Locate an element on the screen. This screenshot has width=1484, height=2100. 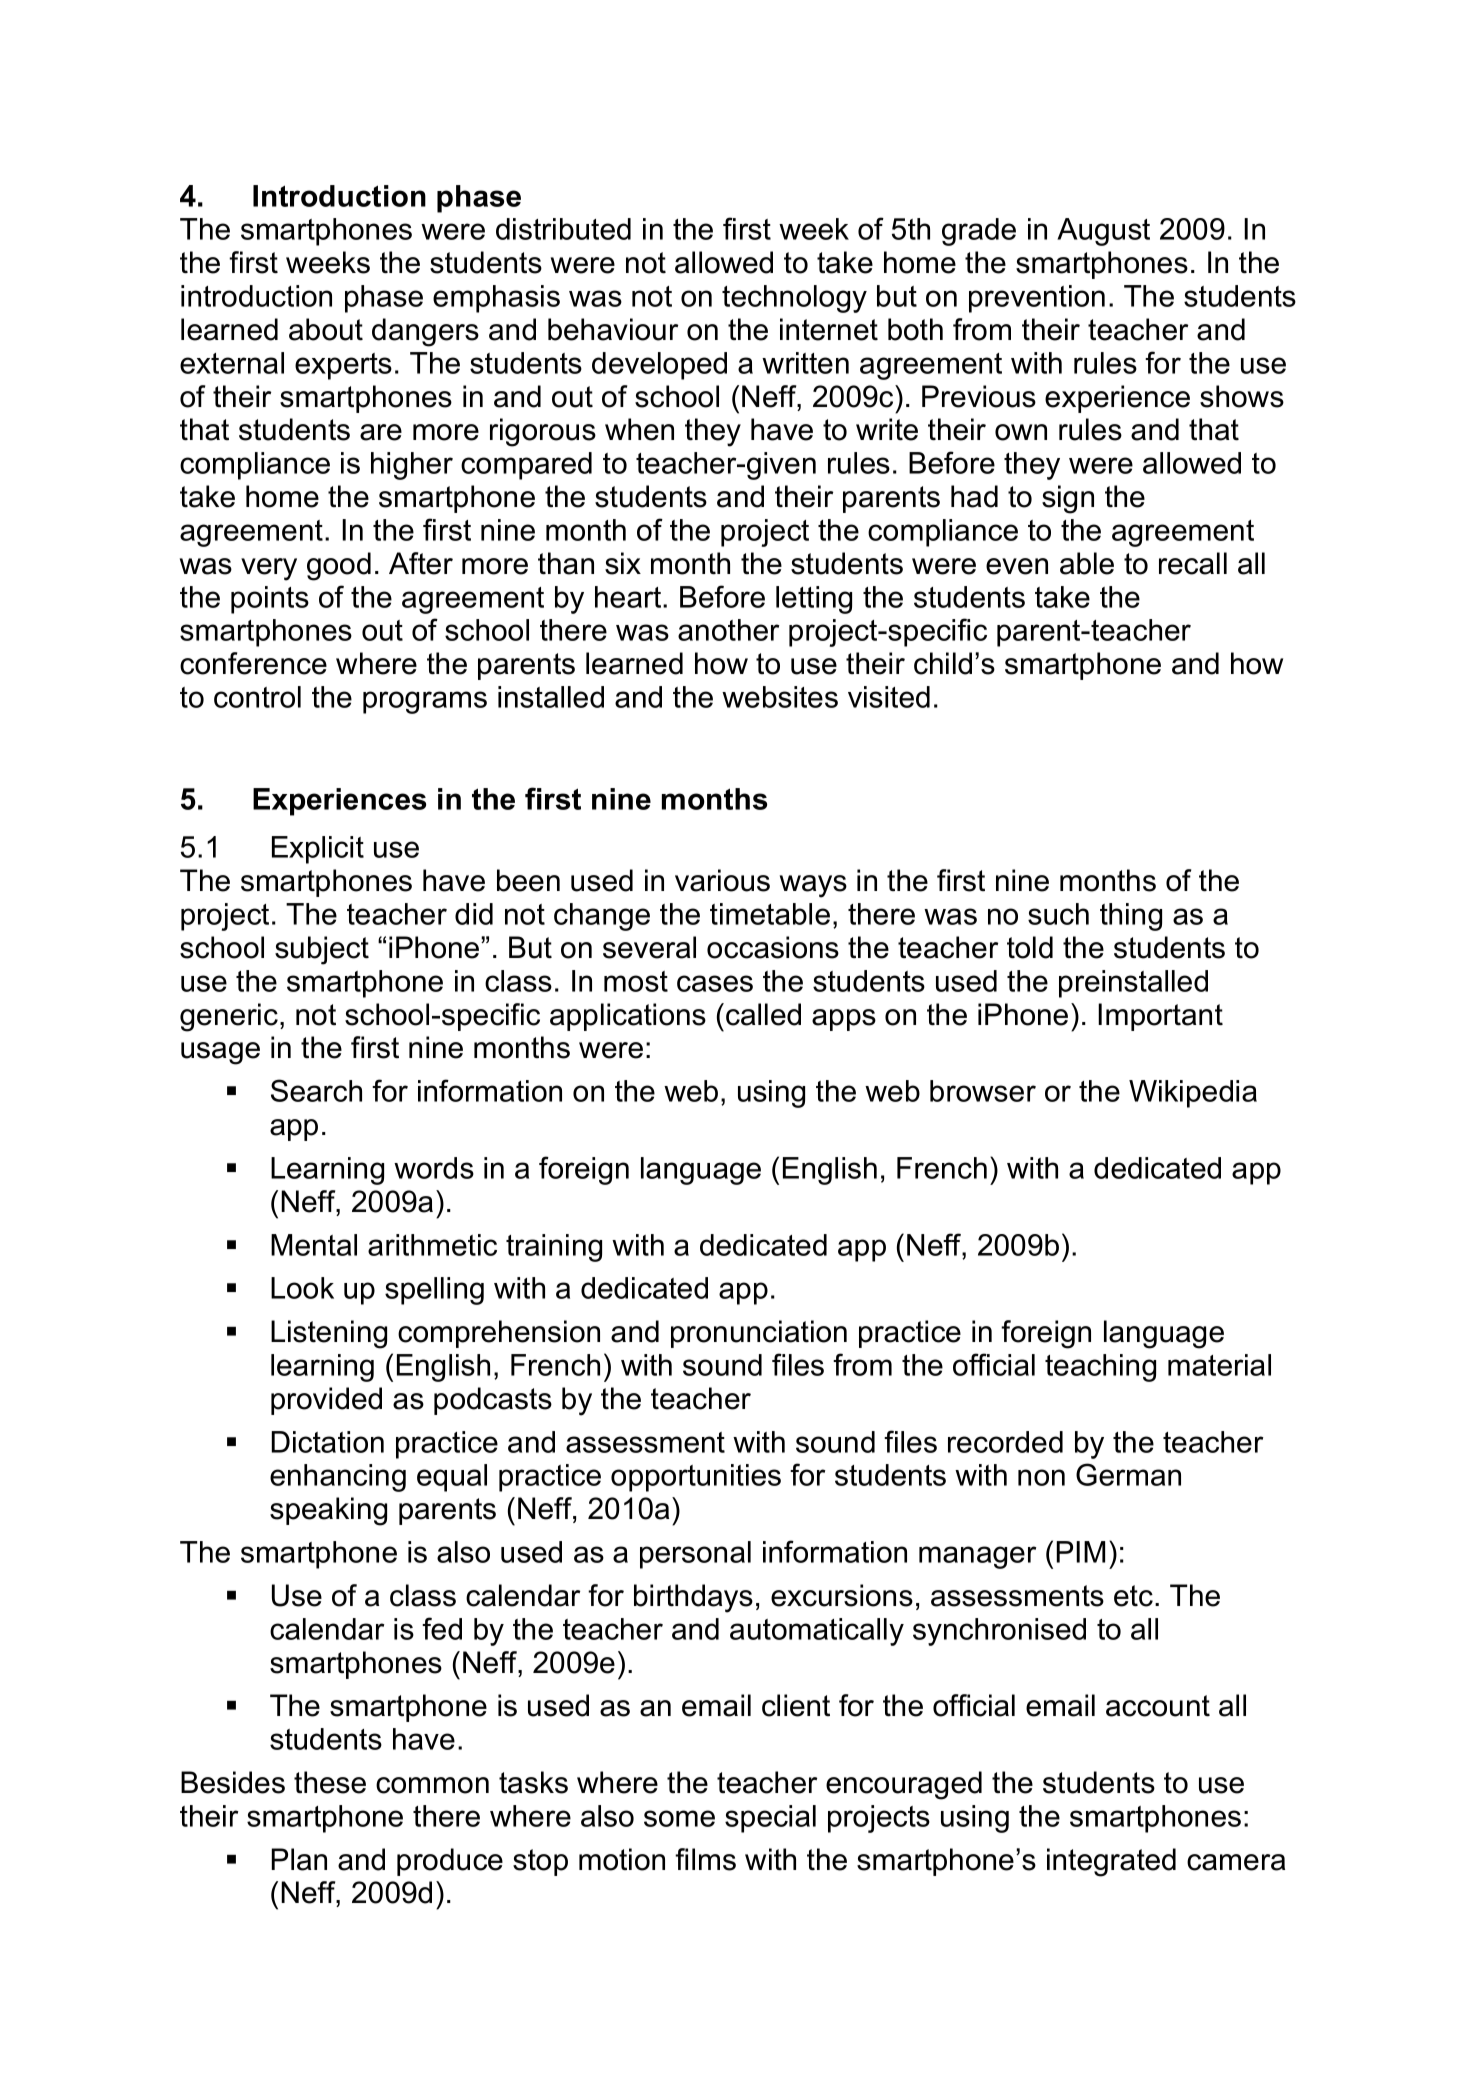
August is located at coordinates (1103, 232).
